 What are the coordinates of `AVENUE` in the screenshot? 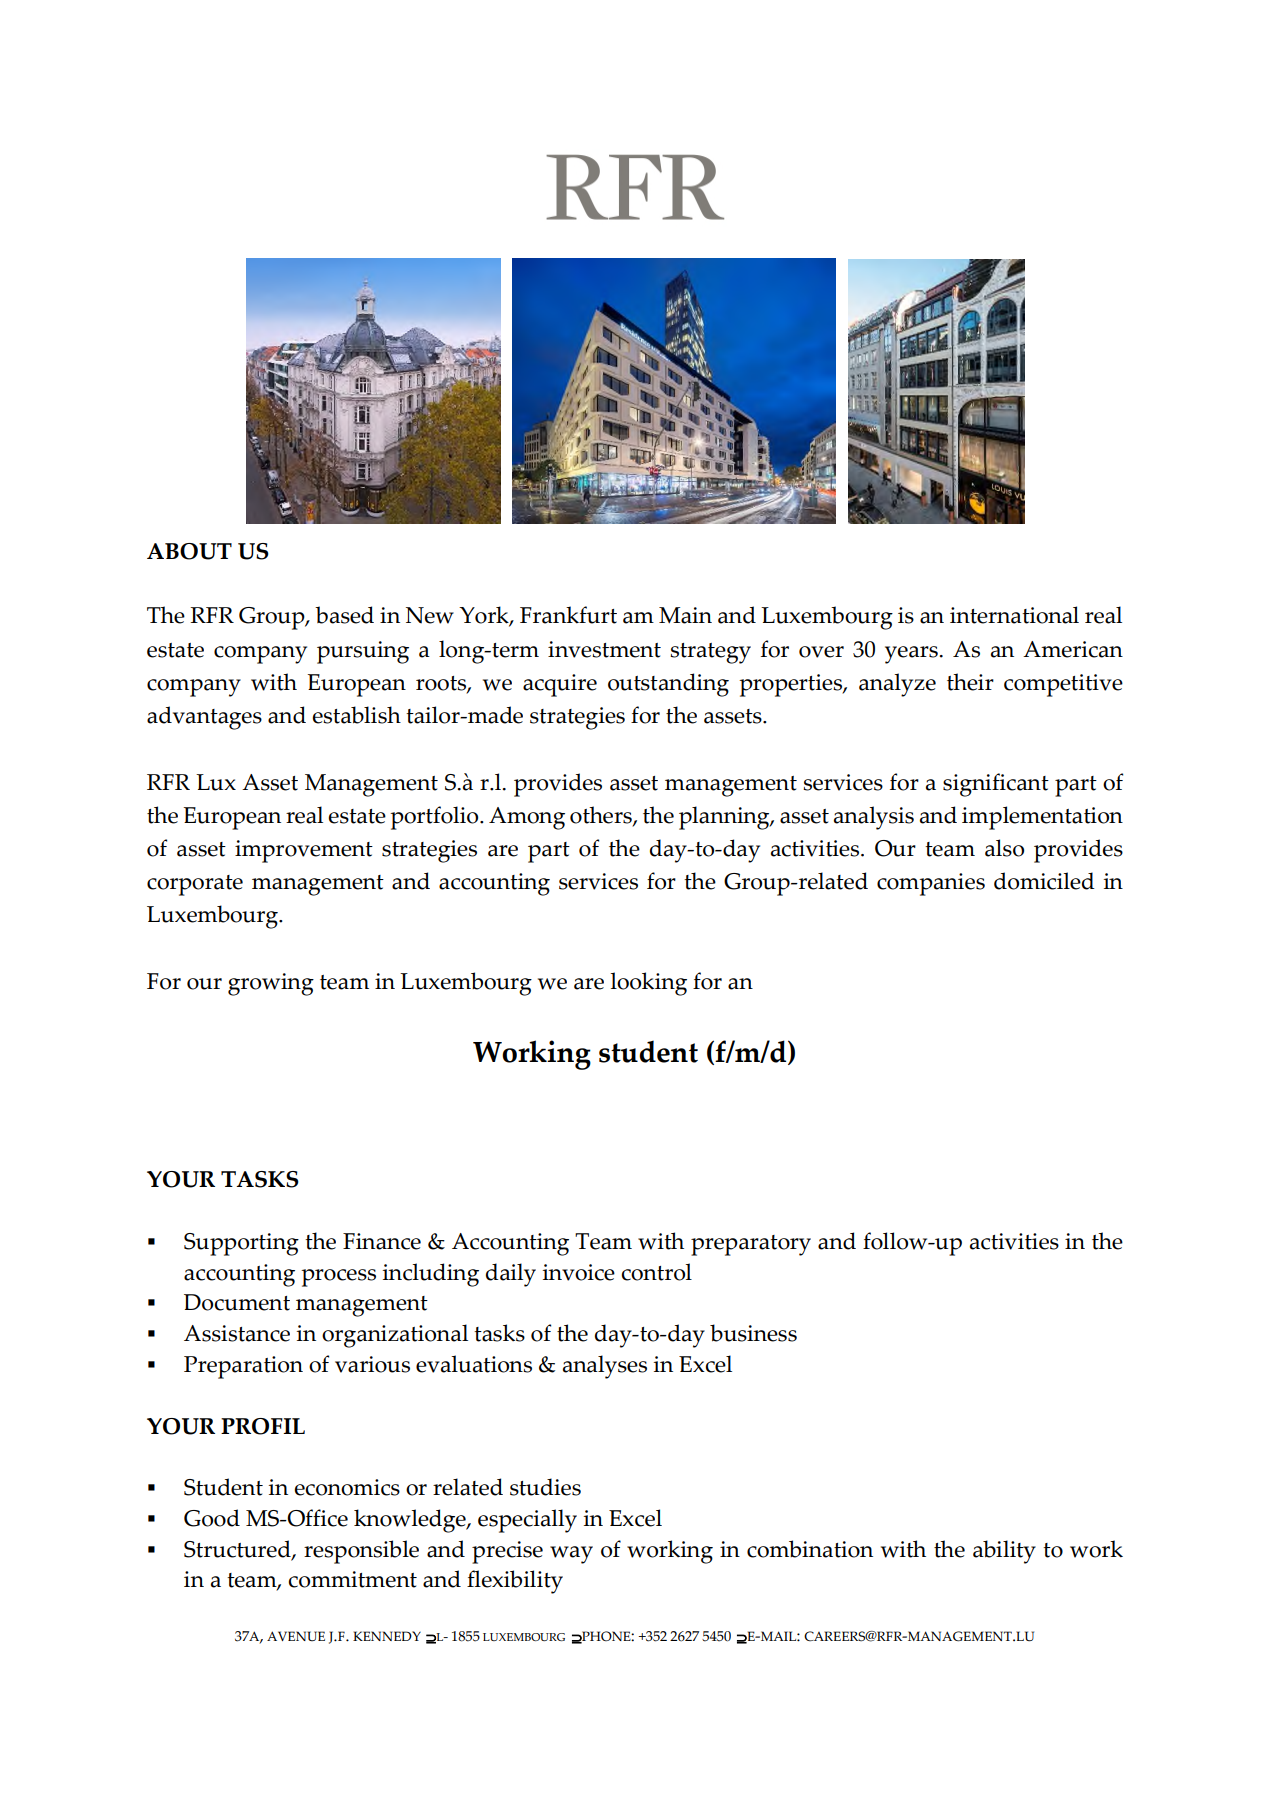 It's located at (296, 1636).
